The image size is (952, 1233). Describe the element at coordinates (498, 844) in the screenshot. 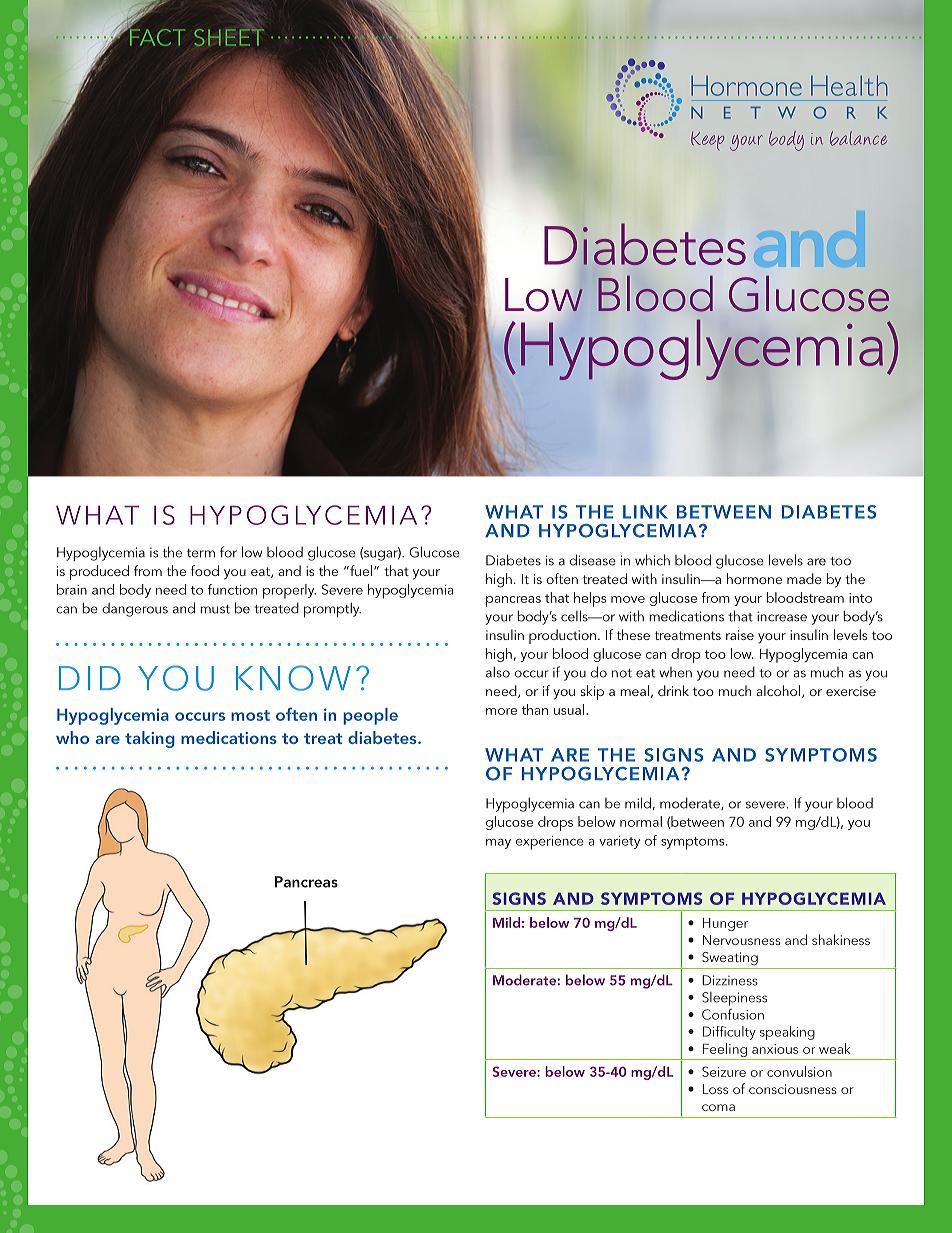

I see `may` at that location.
